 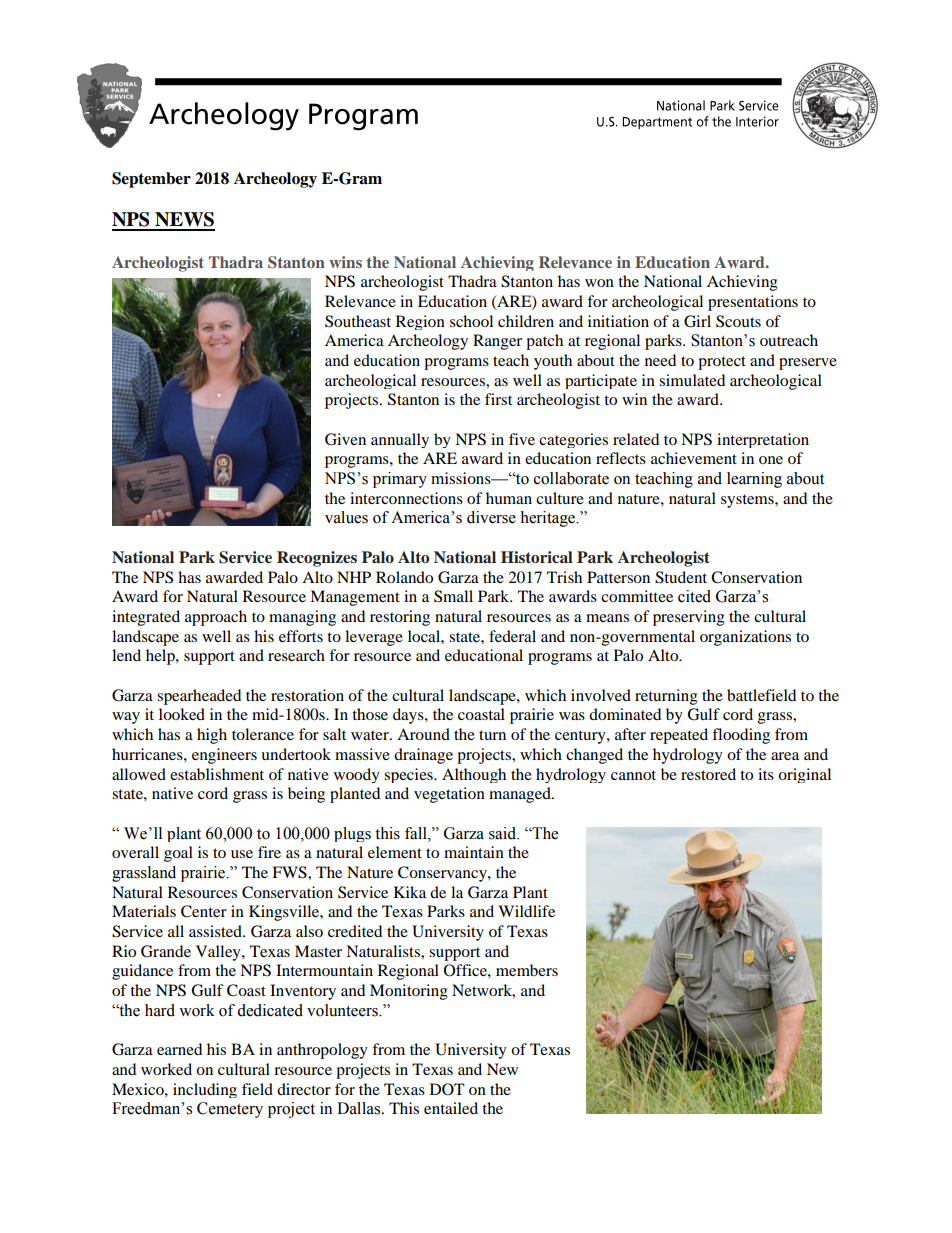 What do you see at coordinates (151, 180) in the screenshot?
I see `September` at bounding box center [151, 180].
